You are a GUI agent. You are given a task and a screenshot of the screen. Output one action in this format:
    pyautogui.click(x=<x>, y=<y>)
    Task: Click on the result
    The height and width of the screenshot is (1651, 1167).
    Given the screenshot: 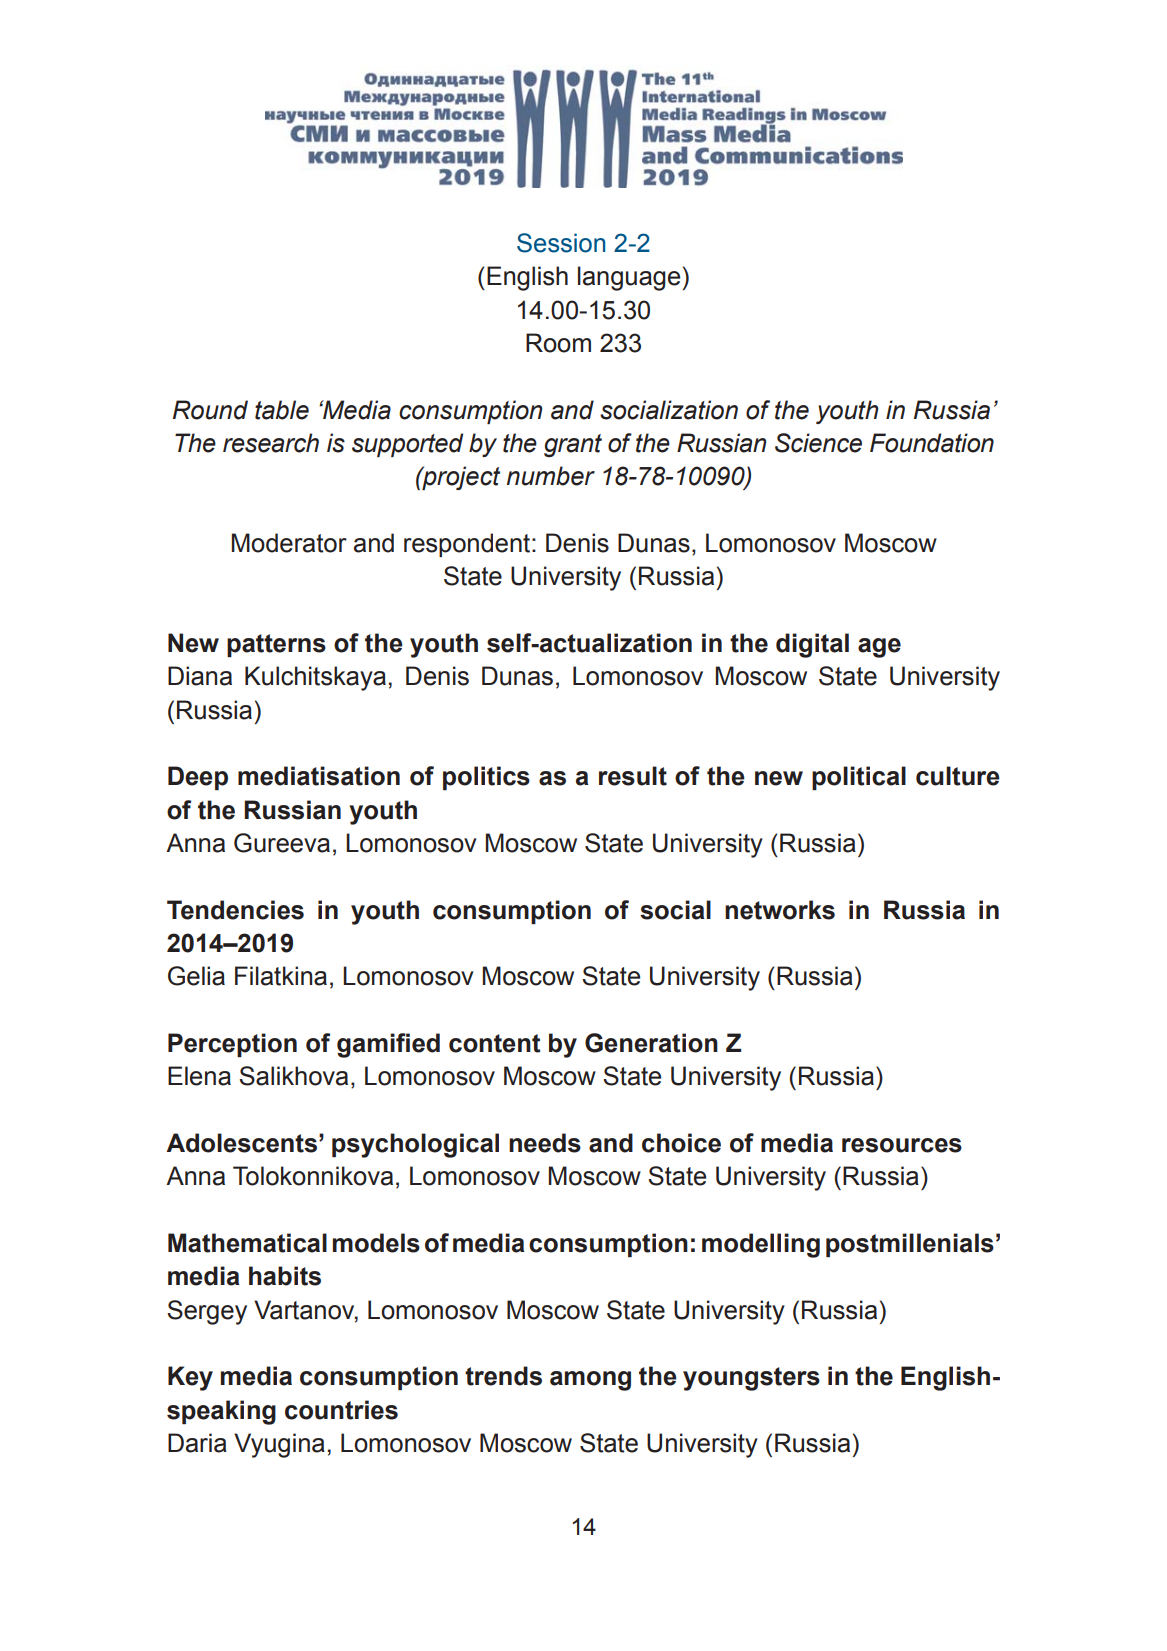 What is the action you would take?
    pyautogui.click(x=633, y=776)
